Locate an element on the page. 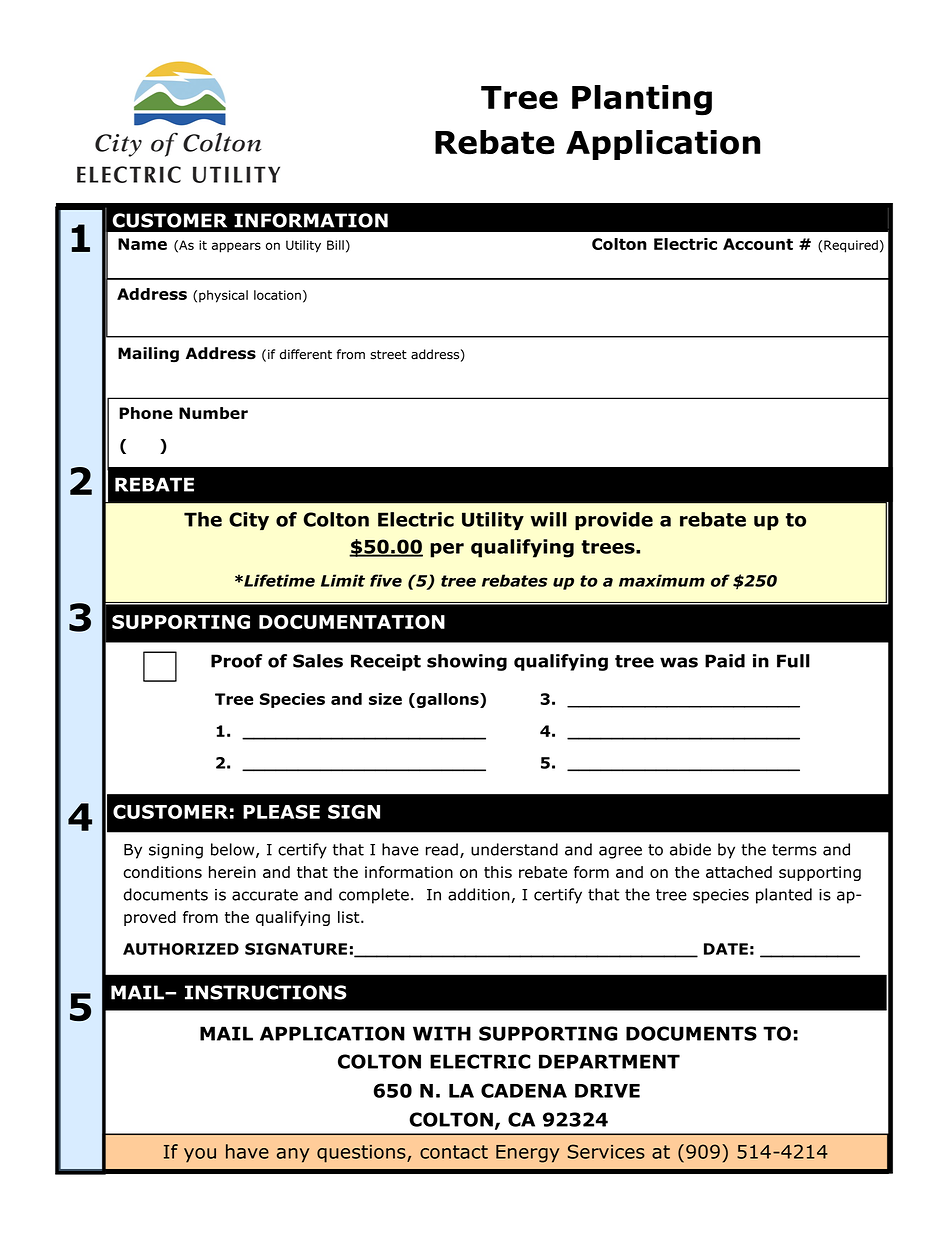 Image resolution: width=952 pixels, height=1233 pixels. provide is located at coordinates (614, 521).
